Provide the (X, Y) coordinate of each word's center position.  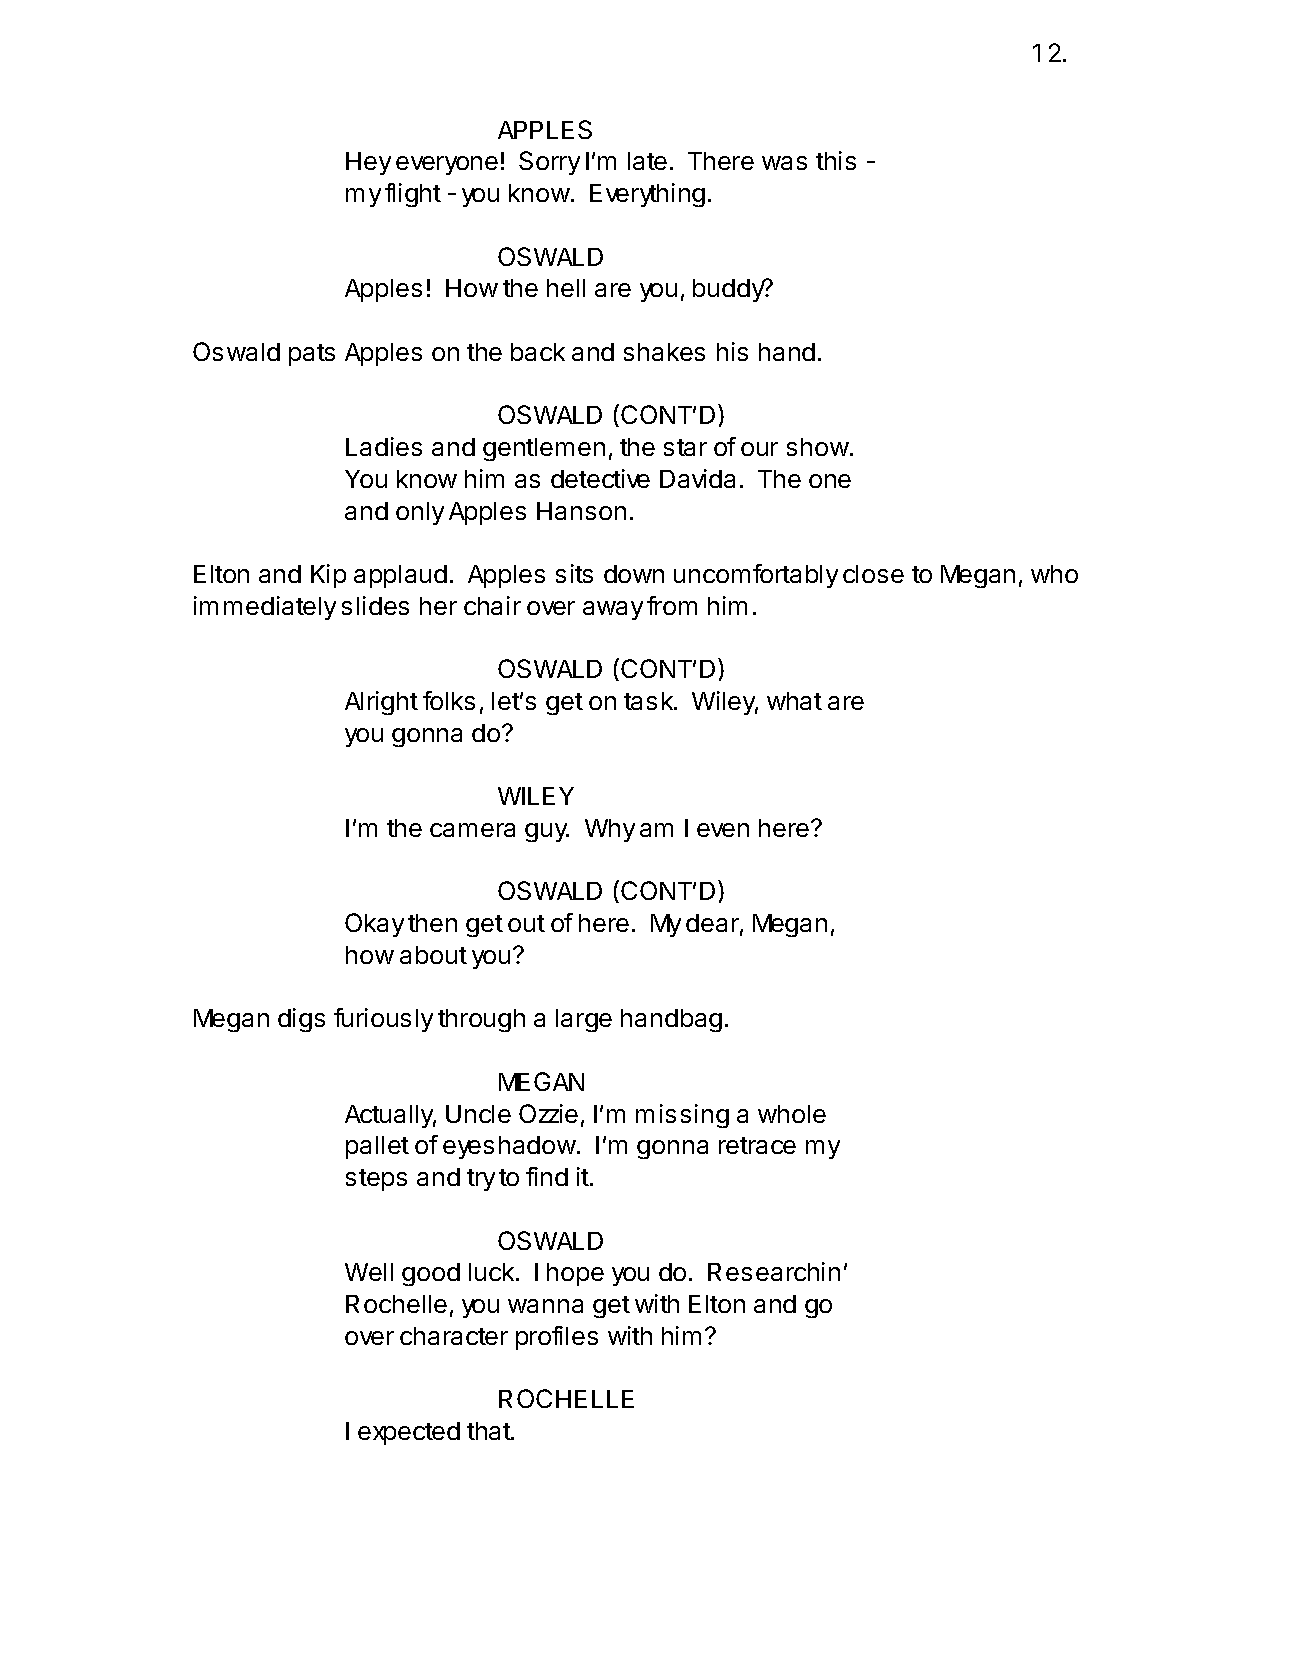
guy (547, 832)
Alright (381, 703)
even (723, 830)
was (784, 163)
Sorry (549, 163)
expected (409, 1433)
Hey (368, 163)
